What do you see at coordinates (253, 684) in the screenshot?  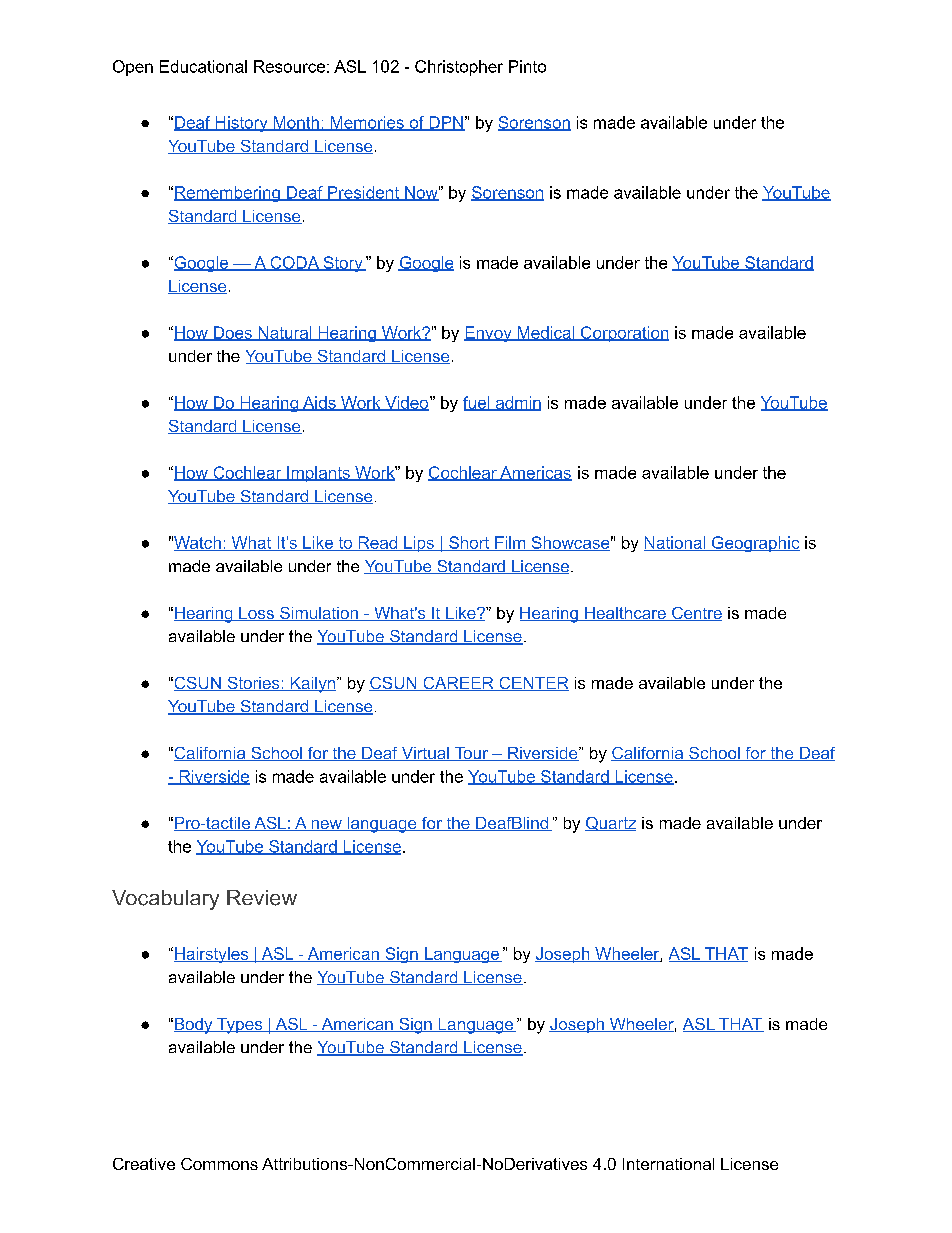 I see `Stories` at bounding box center [253, 684].
